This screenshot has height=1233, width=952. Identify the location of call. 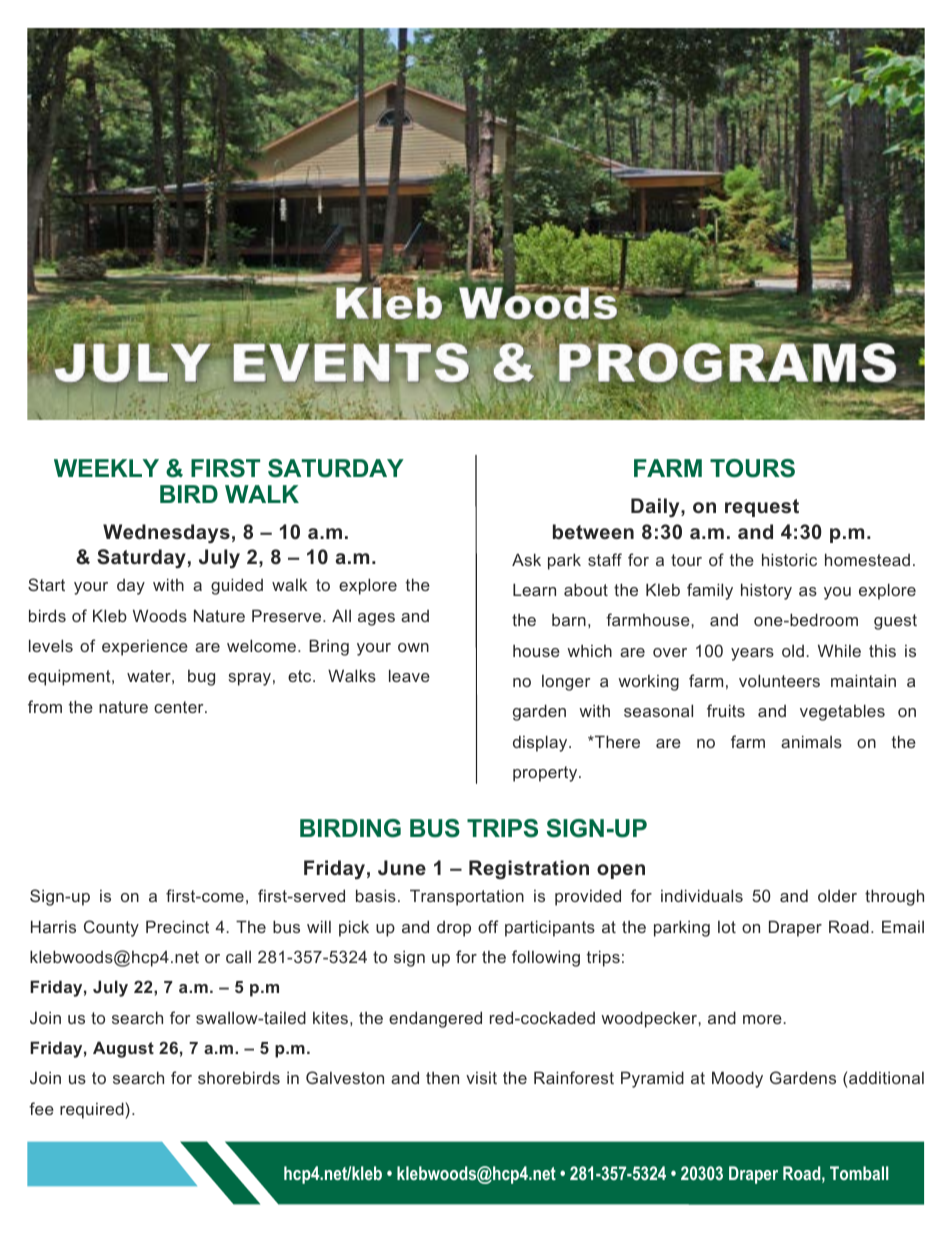
(238, 956).
